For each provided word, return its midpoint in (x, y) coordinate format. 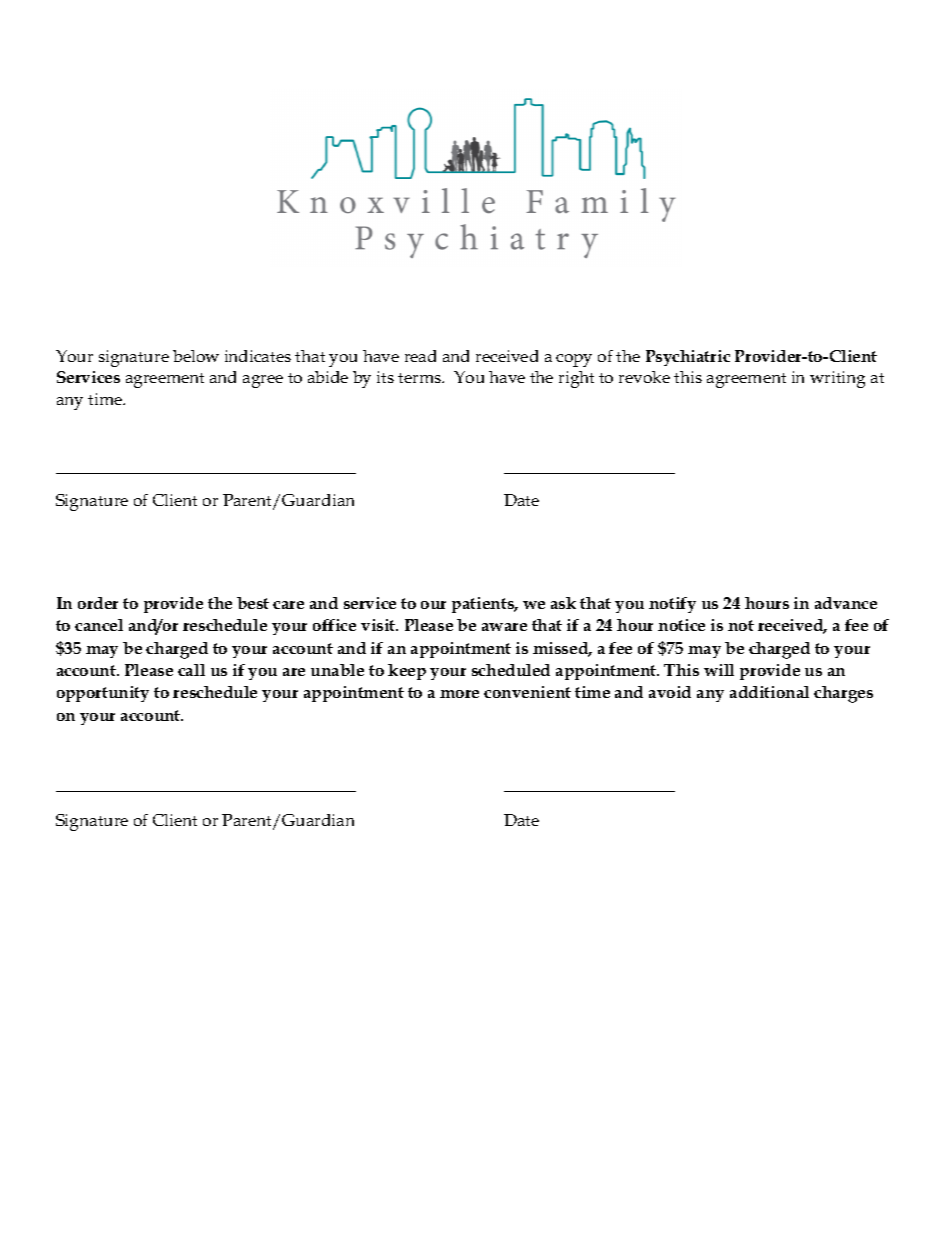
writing (837, 379)
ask (563, 603)
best (253, 603)
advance (846, 603)
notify (672, 605)
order (98, 603)
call (191, 670)
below (196, 356)
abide (328, 377)
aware (504, 627)
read (420, 356)
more (459, 694)
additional (769, 692)
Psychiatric (688, 358)
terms (420, 378)
